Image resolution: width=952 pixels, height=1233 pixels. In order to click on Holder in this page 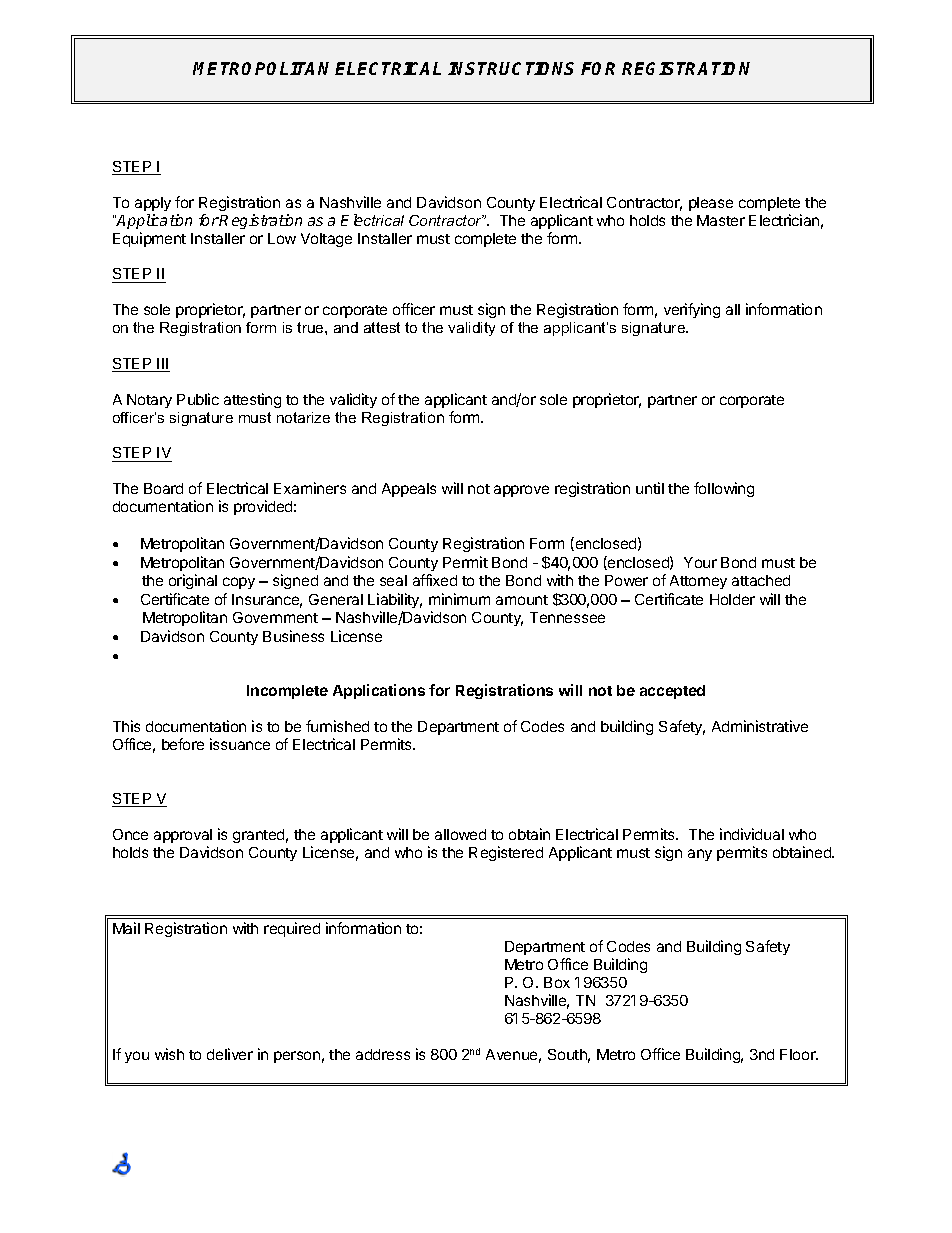, I will do `click(732, 599)`.
